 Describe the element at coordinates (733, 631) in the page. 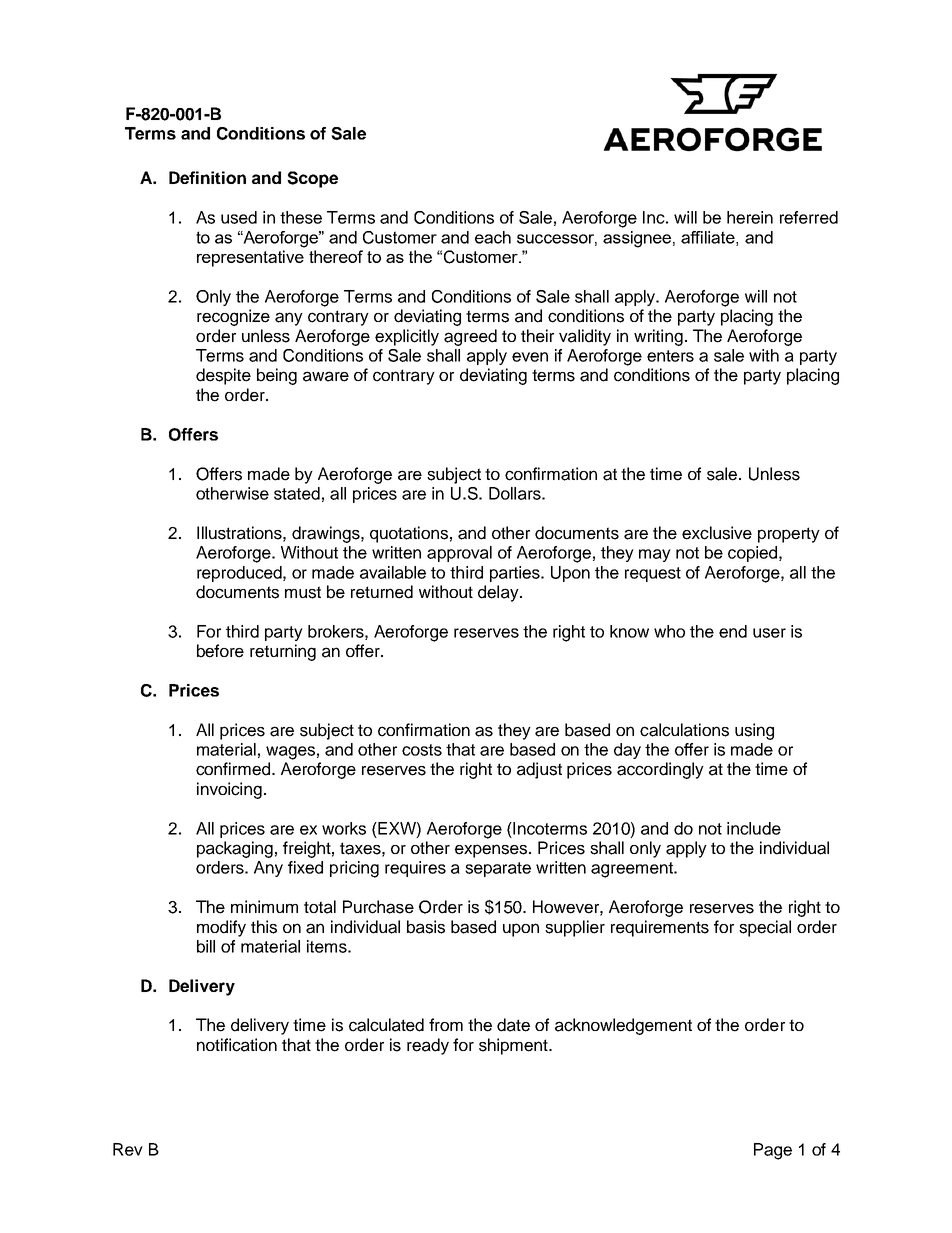

I see `end` at that location.
